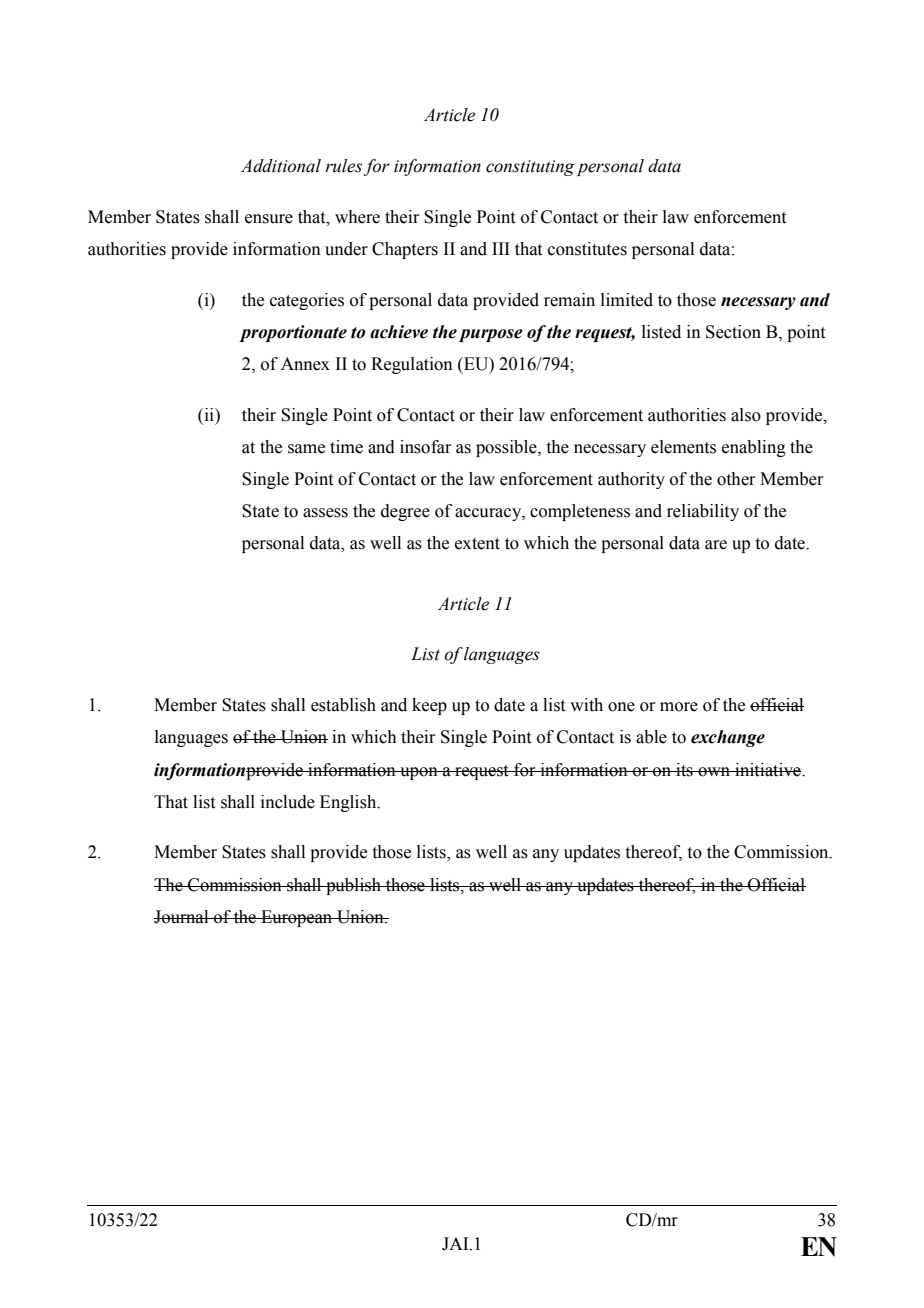 This screenshot has height=1308, width=924. I want to click on Annex, so click(305, 364).
